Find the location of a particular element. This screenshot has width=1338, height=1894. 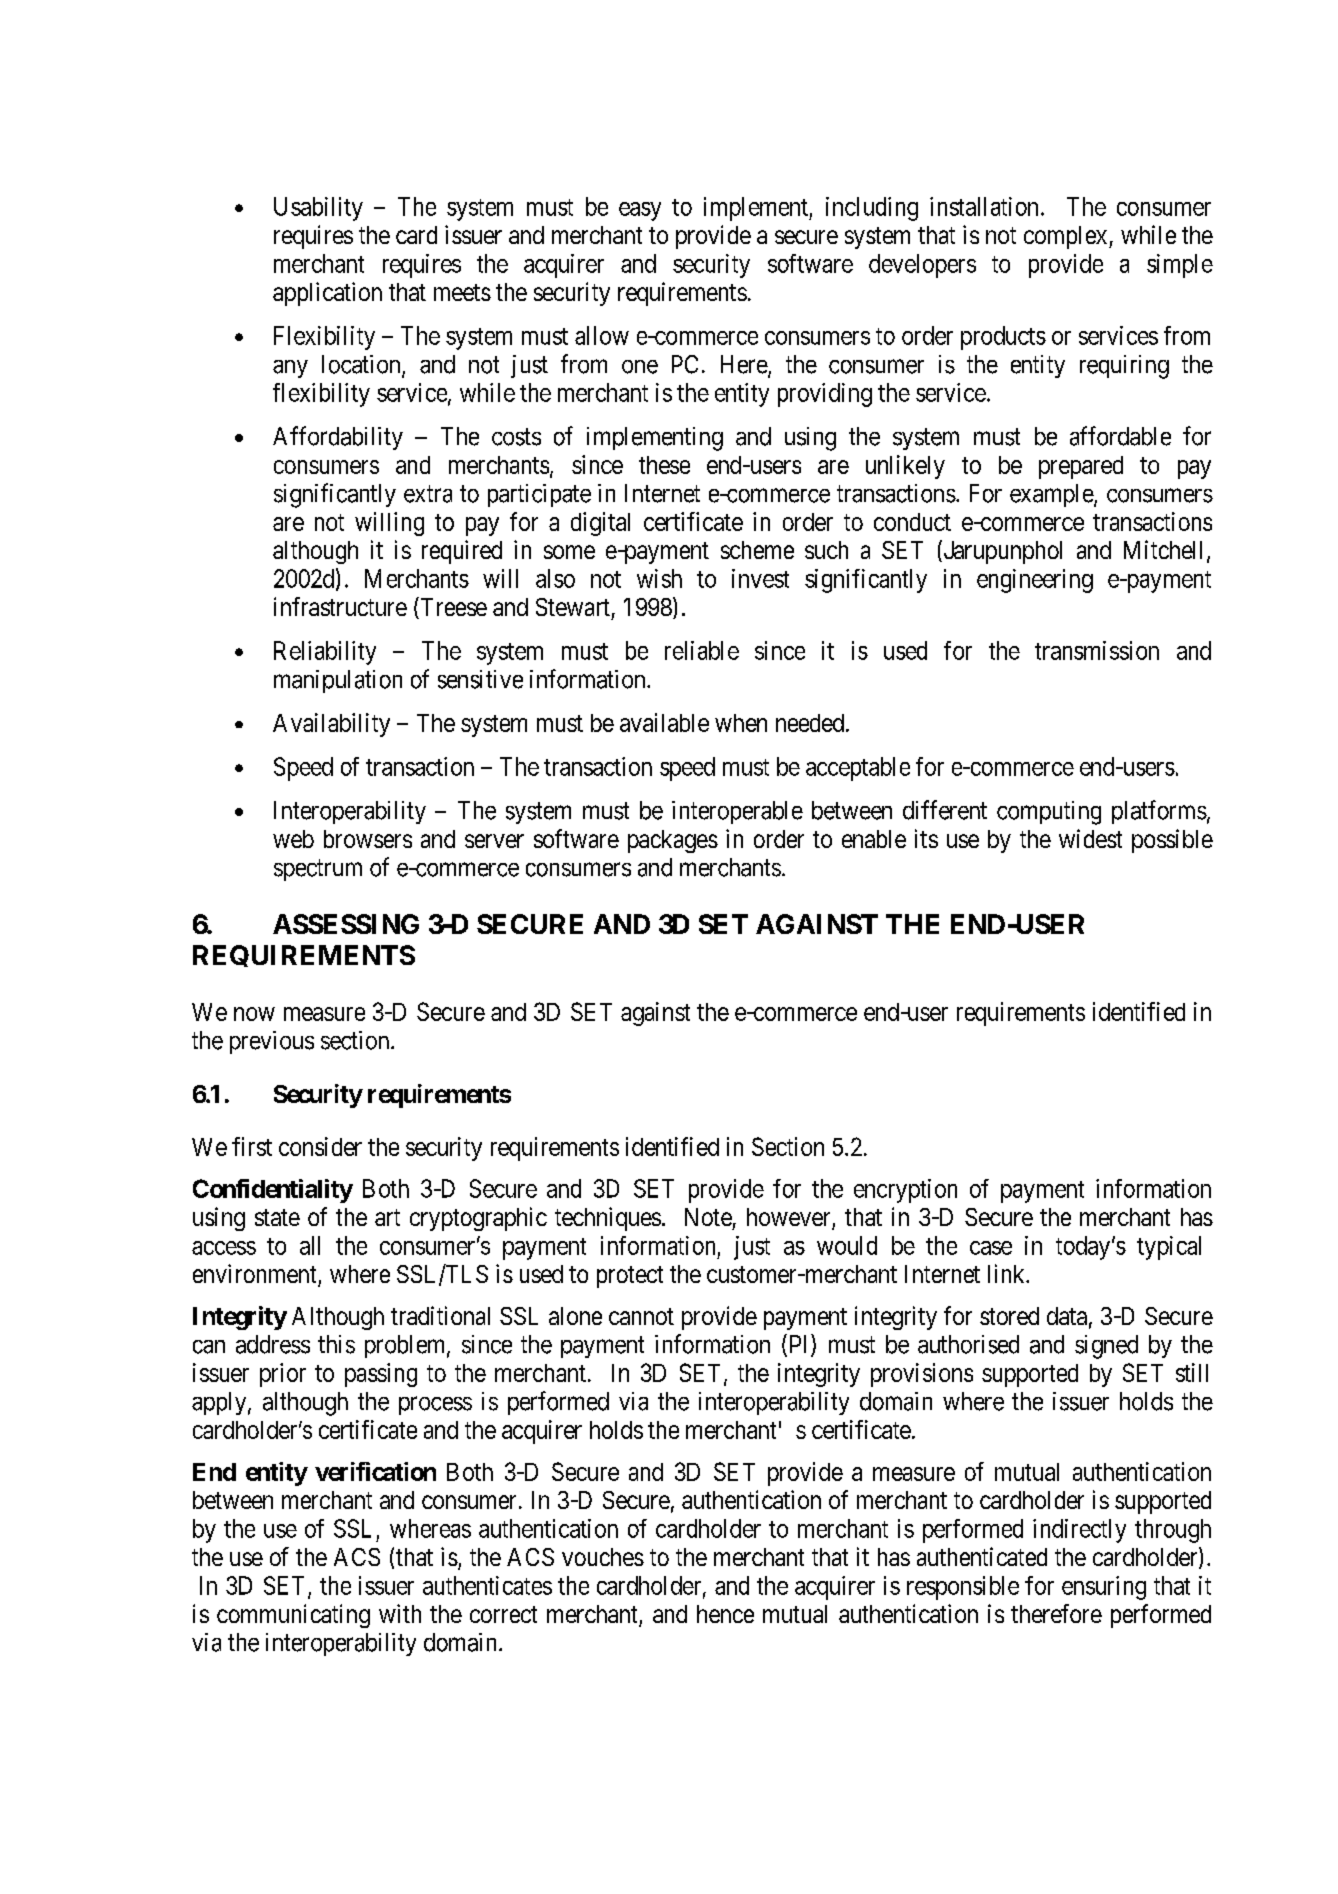

case is located at coordinates (991, 1248).
